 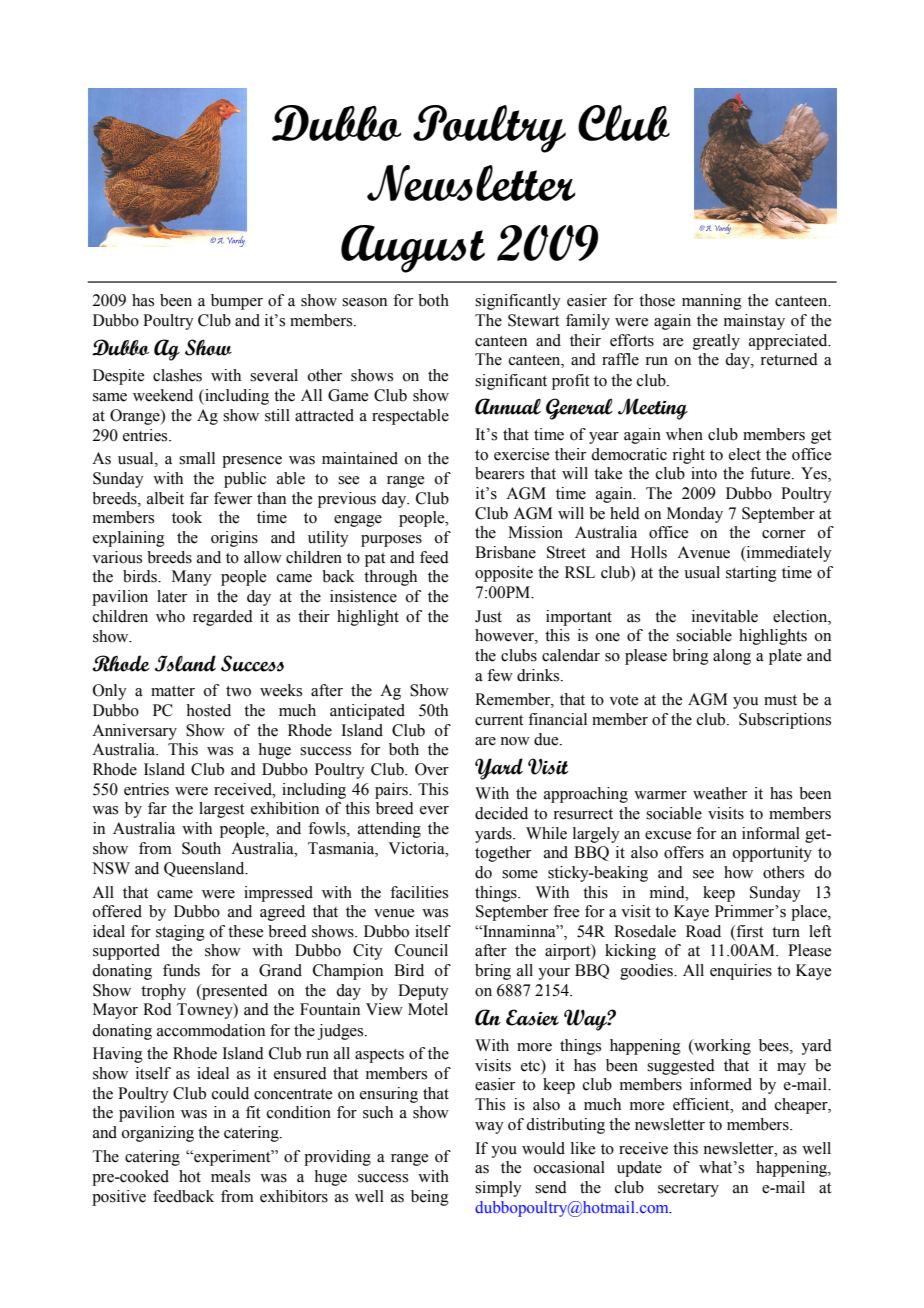 What do you see at coordinates (712, 302) in the screenshot?
I see `manning` at bounding box center [712, 302].
